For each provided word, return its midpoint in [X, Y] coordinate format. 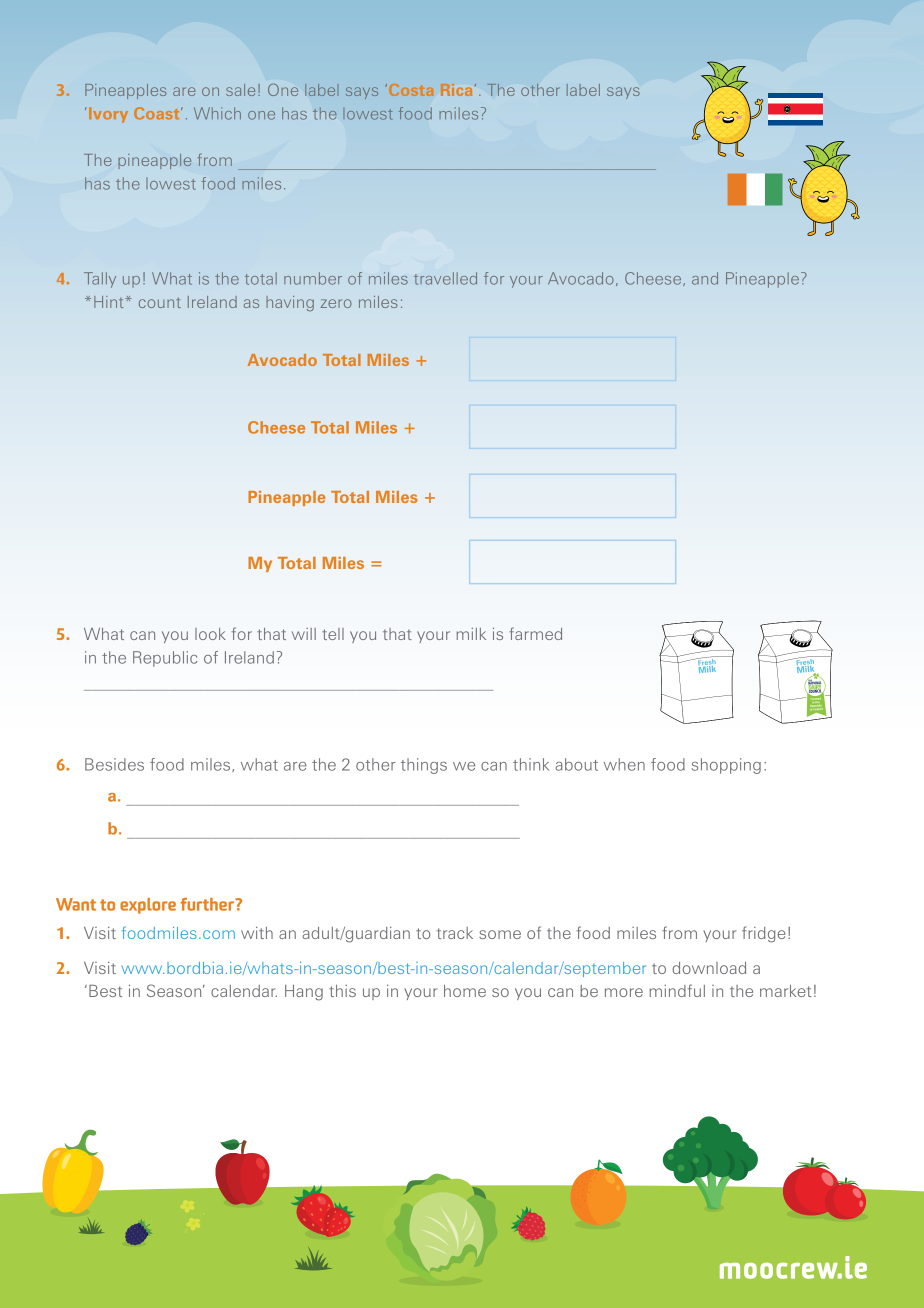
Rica [456, 90]
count [160, 302]
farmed [535, 633]
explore [148, 906]
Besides [114, 764]
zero [336, 303]
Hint [110, 302]
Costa [409, 90]
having [290, 303]
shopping [726, 766]
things [424, 766]
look [210, 634]
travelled [445, 278]
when [624, 764]
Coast [158, 113]
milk [471, 634]
